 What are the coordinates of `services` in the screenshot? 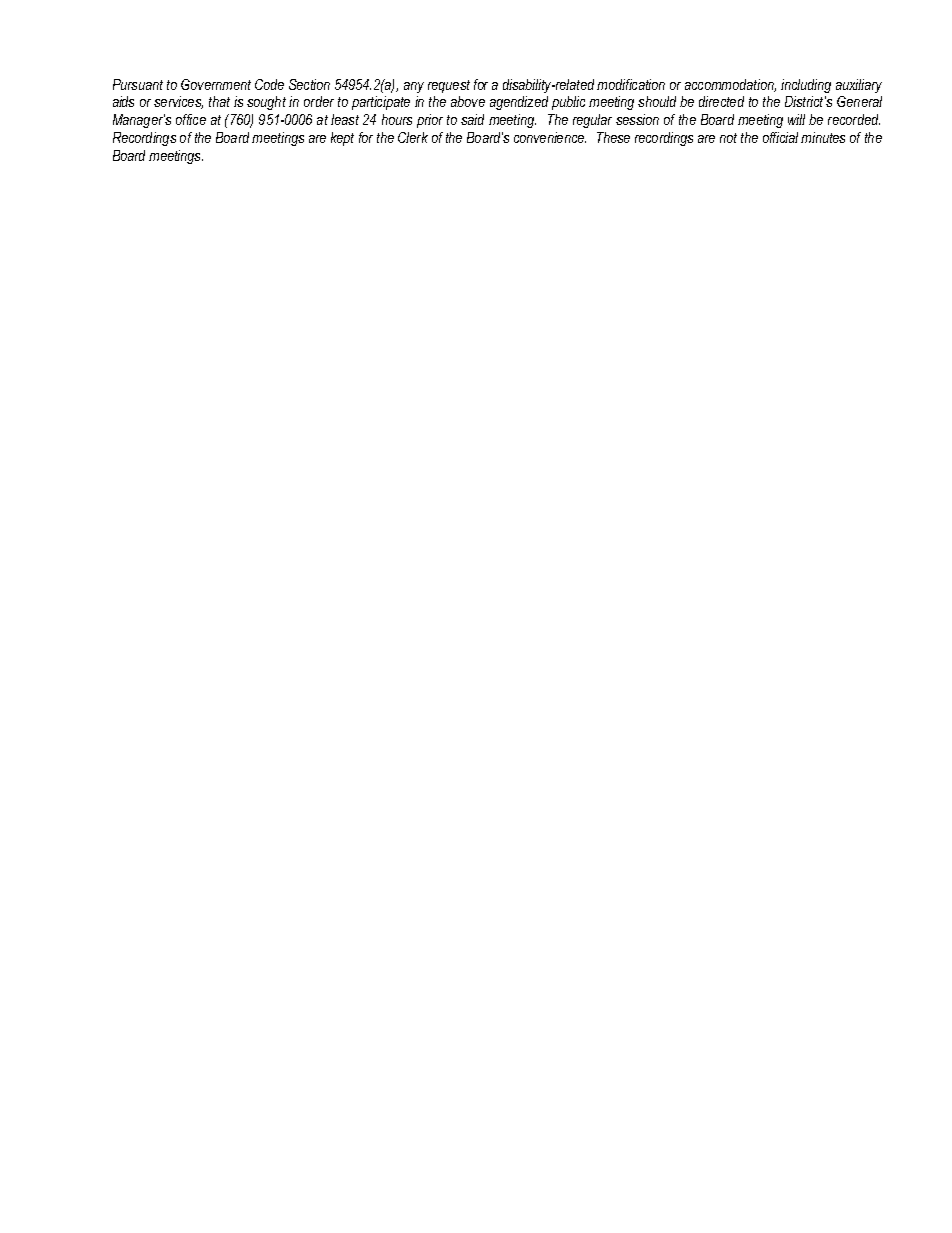 It's located at (178, 102).
